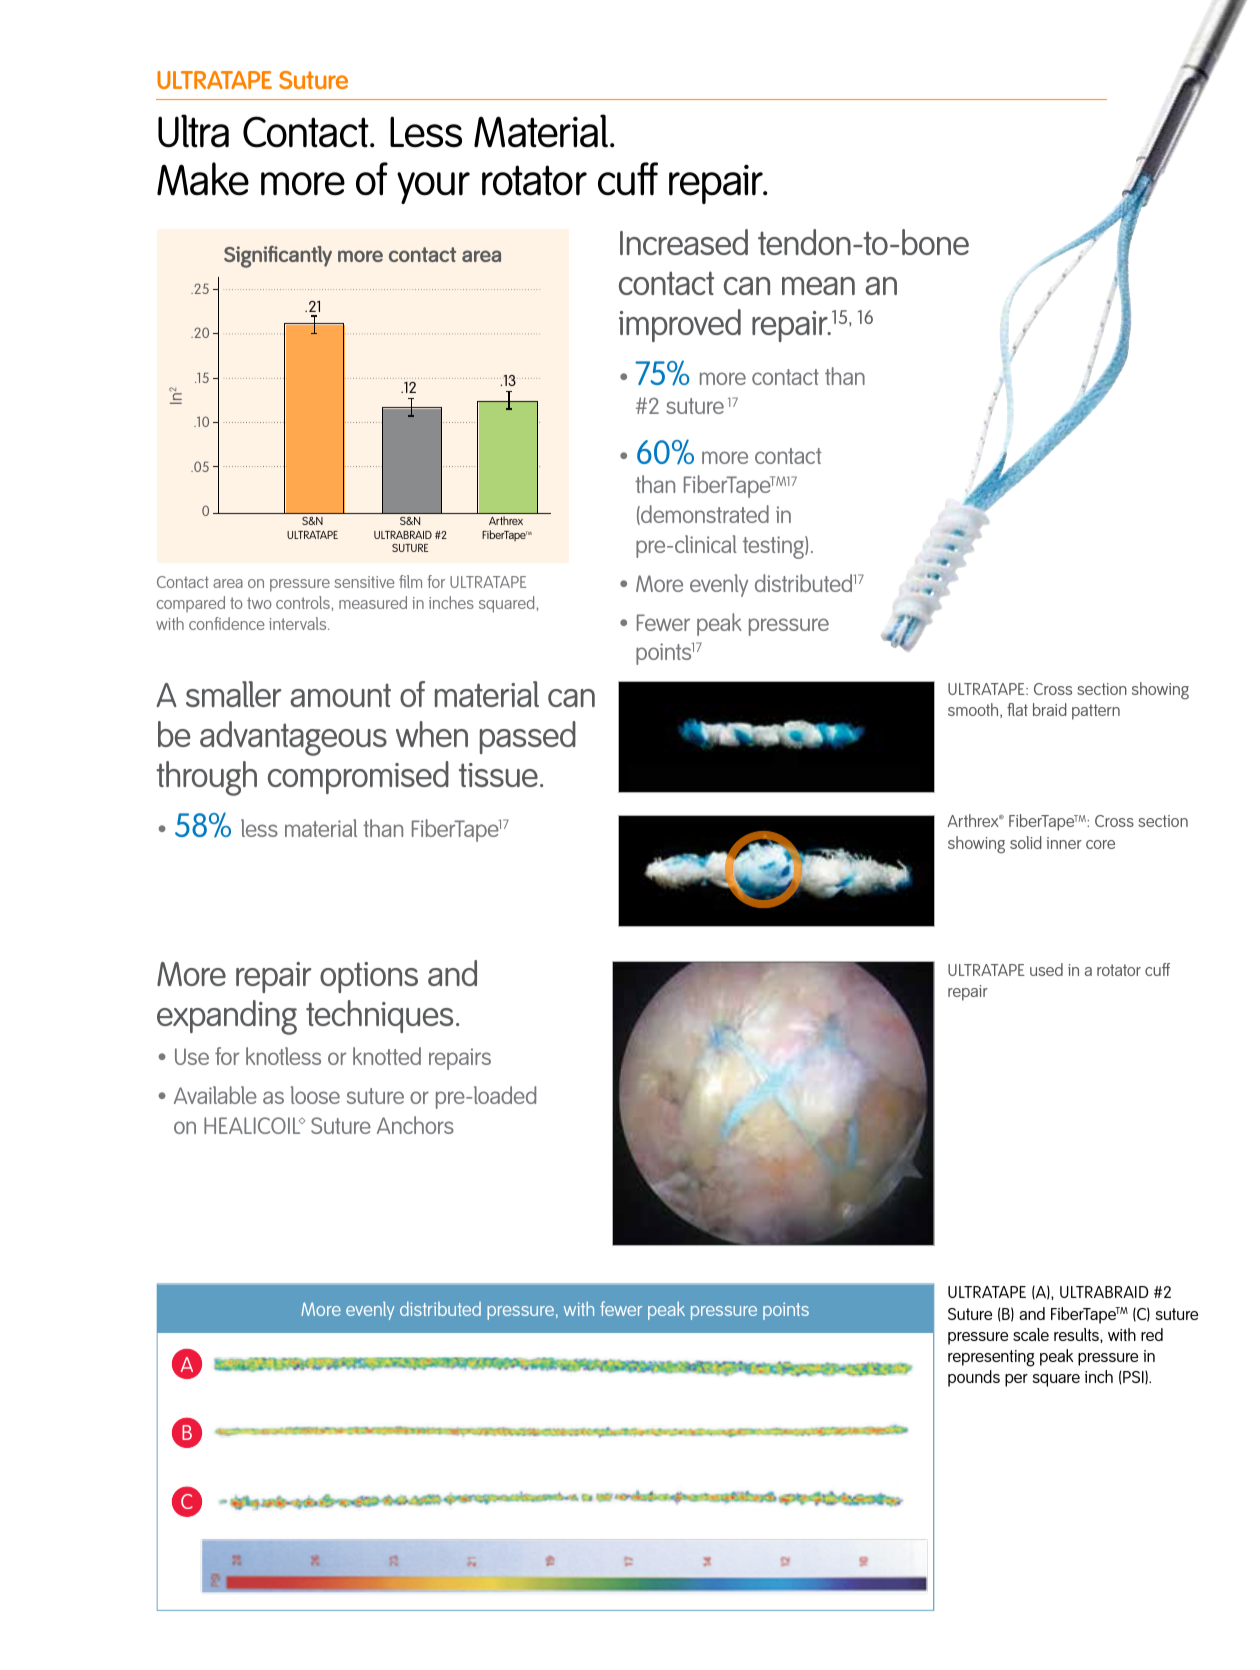 The width and height of the page is (1260, 1670). What do you see at coordinates (684, 242) in the page?
I see `Increased` at bounding box center [684, 242].
